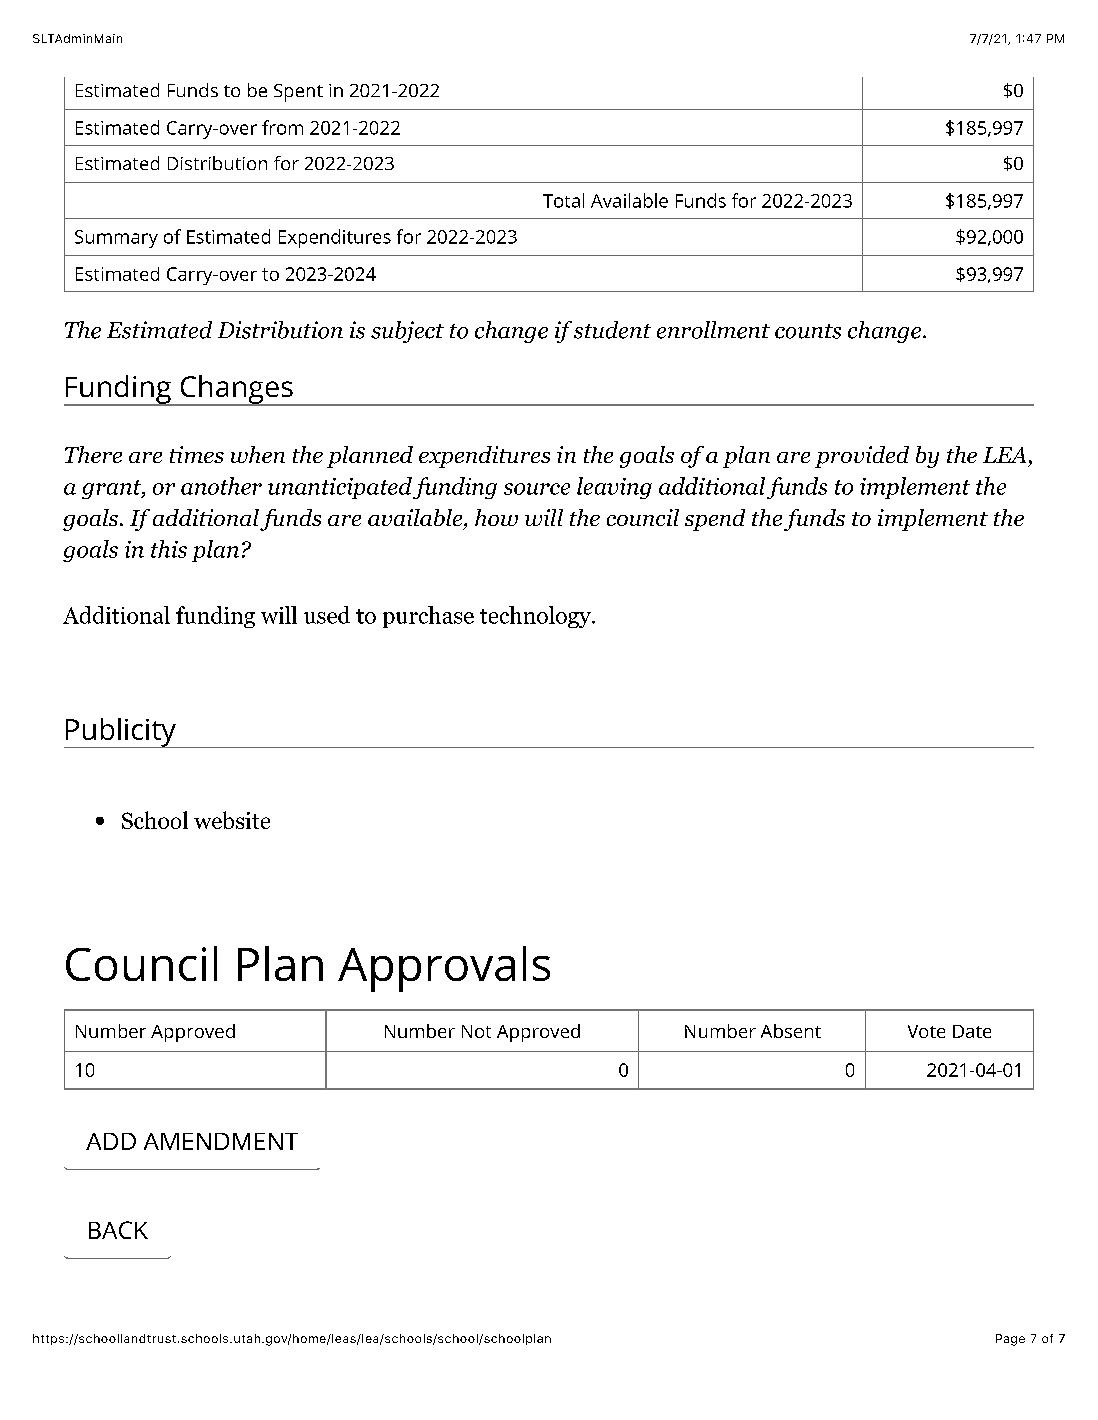 The width and height of the screenshot is (1098, 1420). Describe the element at coordinates (536, 617) in the screenshot. I see `technology` at that location.
